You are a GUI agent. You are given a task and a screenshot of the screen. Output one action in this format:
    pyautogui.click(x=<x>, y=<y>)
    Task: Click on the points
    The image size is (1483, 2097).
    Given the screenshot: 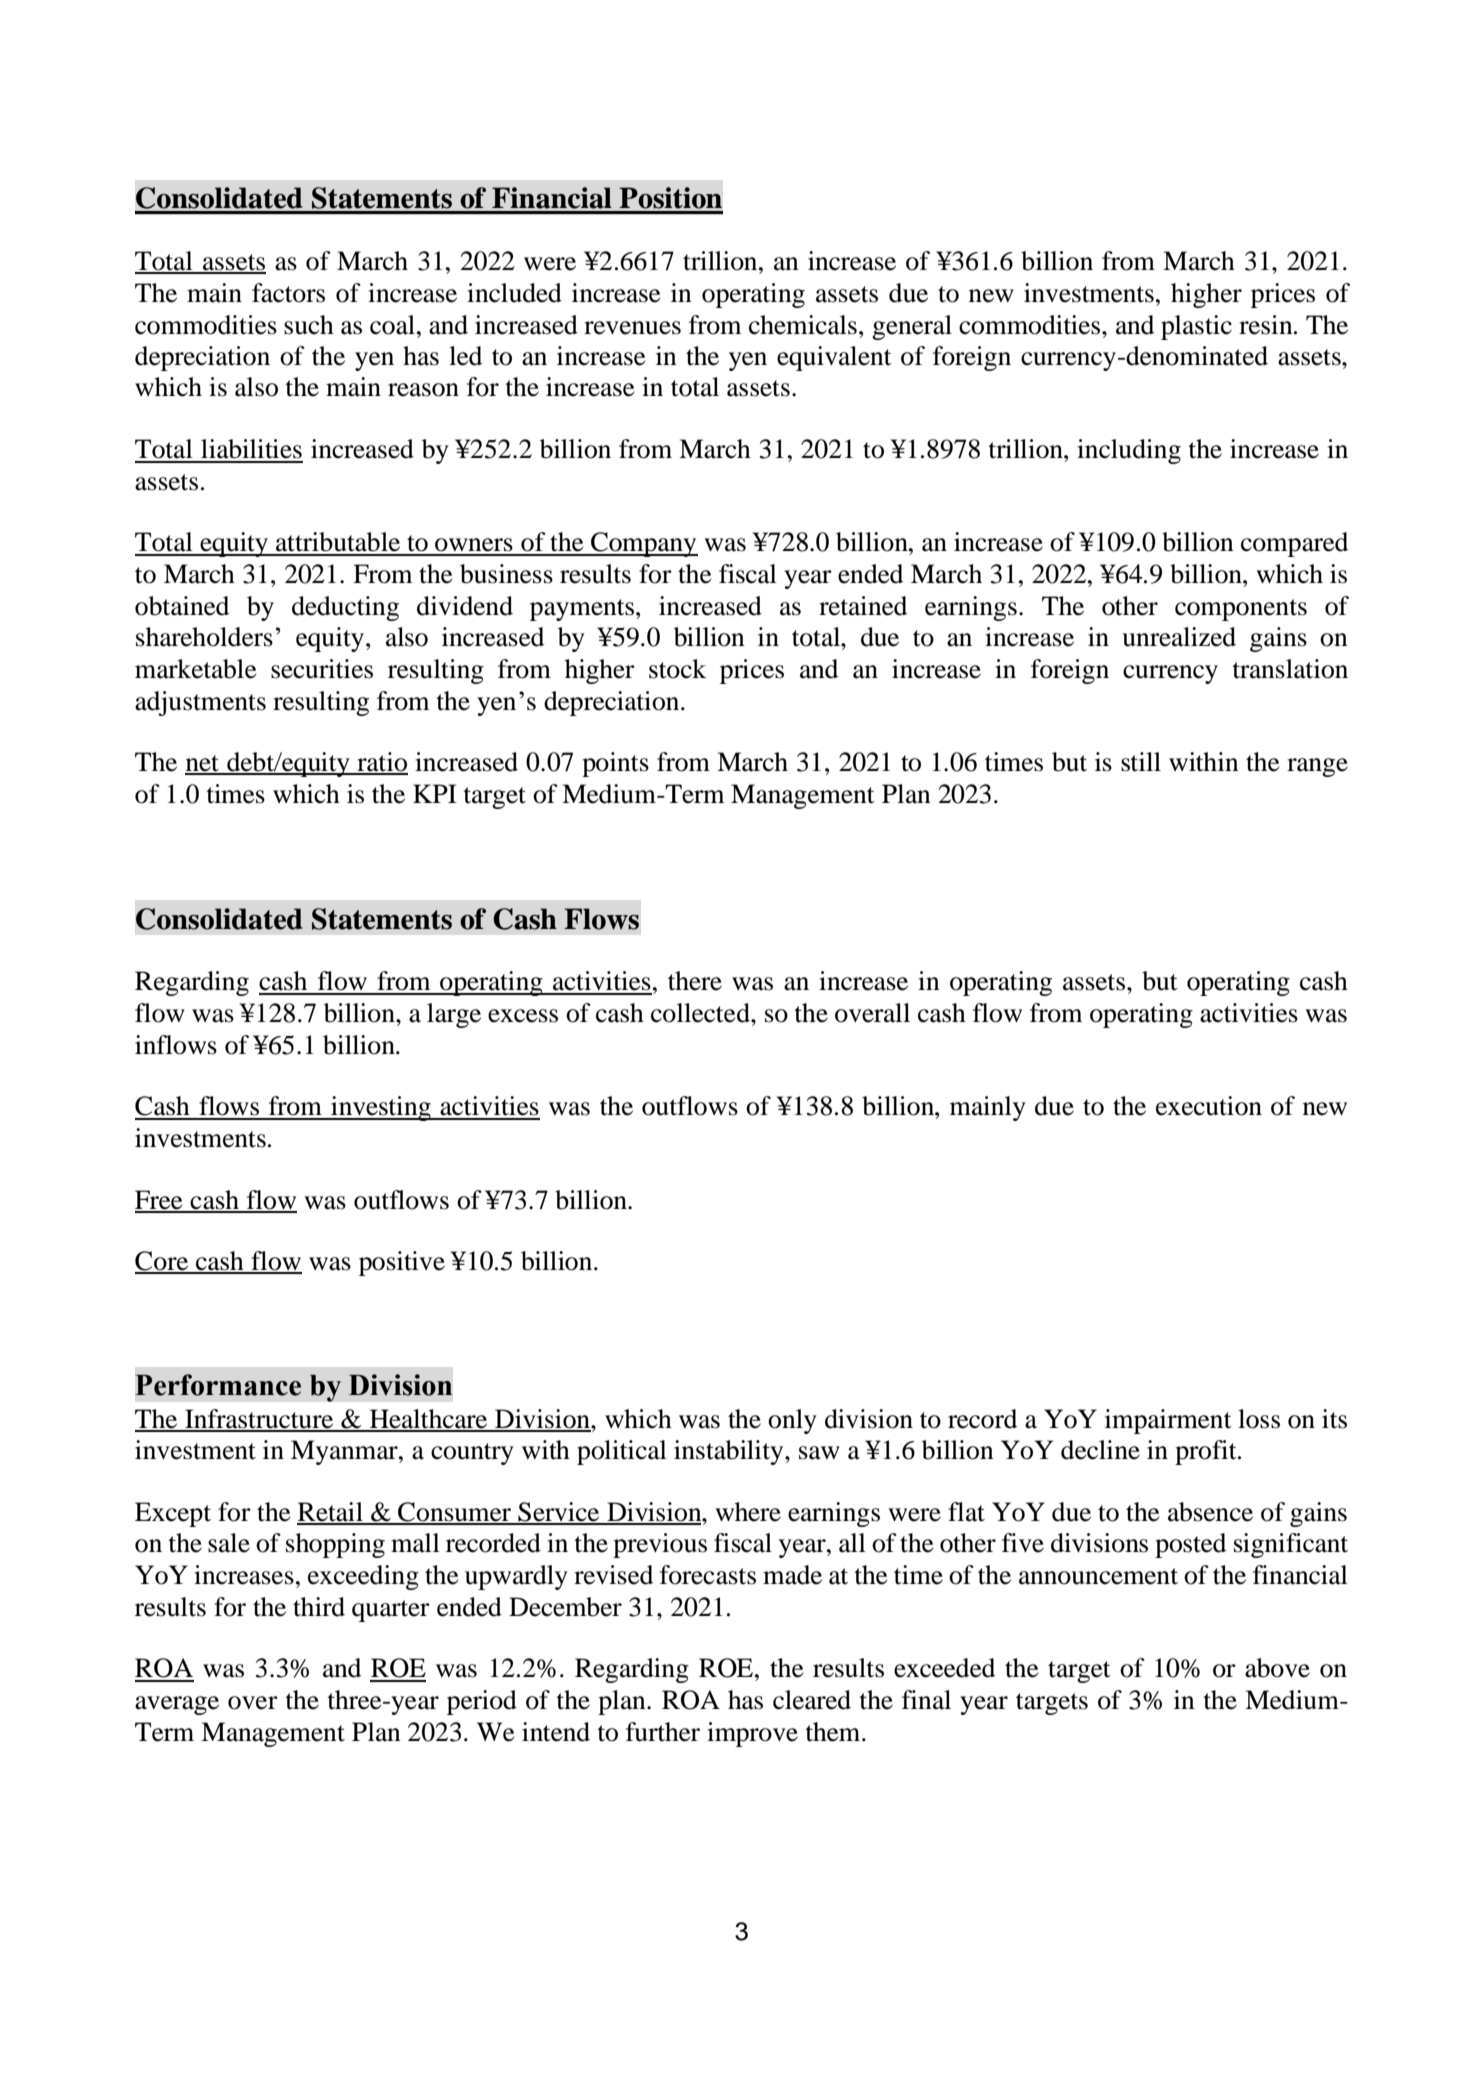 What is the action you would take?
    pyautogui.click(x=615, y=764)
